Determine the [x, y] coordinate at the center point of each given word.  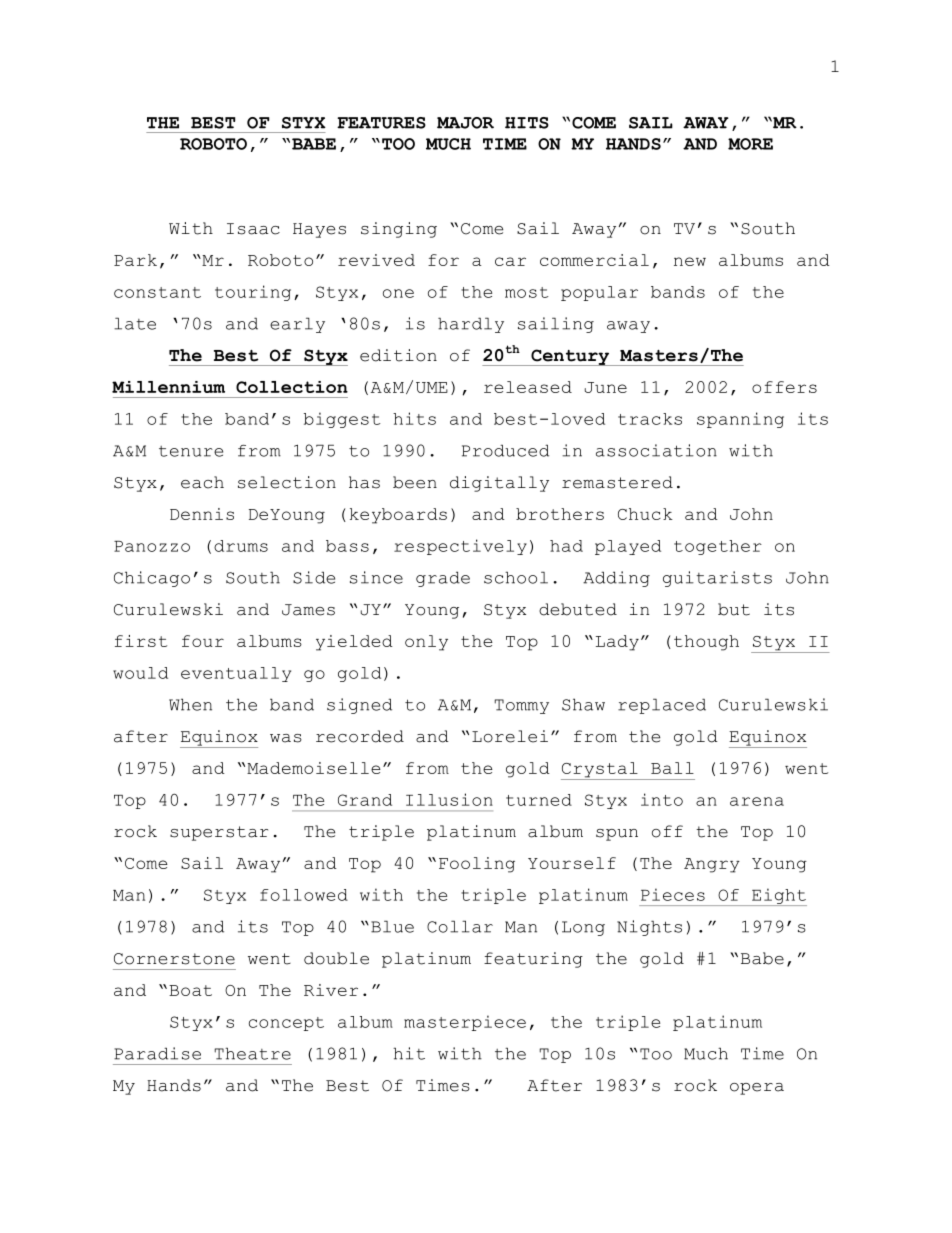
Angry [712, 865]
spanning [740, 420]
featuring [533, 960]
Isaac [253, 229]
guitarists [717, 579]
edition [398, 355]
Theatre [252, 1053]
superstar [219, 833]
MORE [750, 144]
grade [443, 579]
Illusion [449, 799]
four [203, 641]
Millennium [168, 387]
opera [757, 1089]
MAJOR [465, 123]
